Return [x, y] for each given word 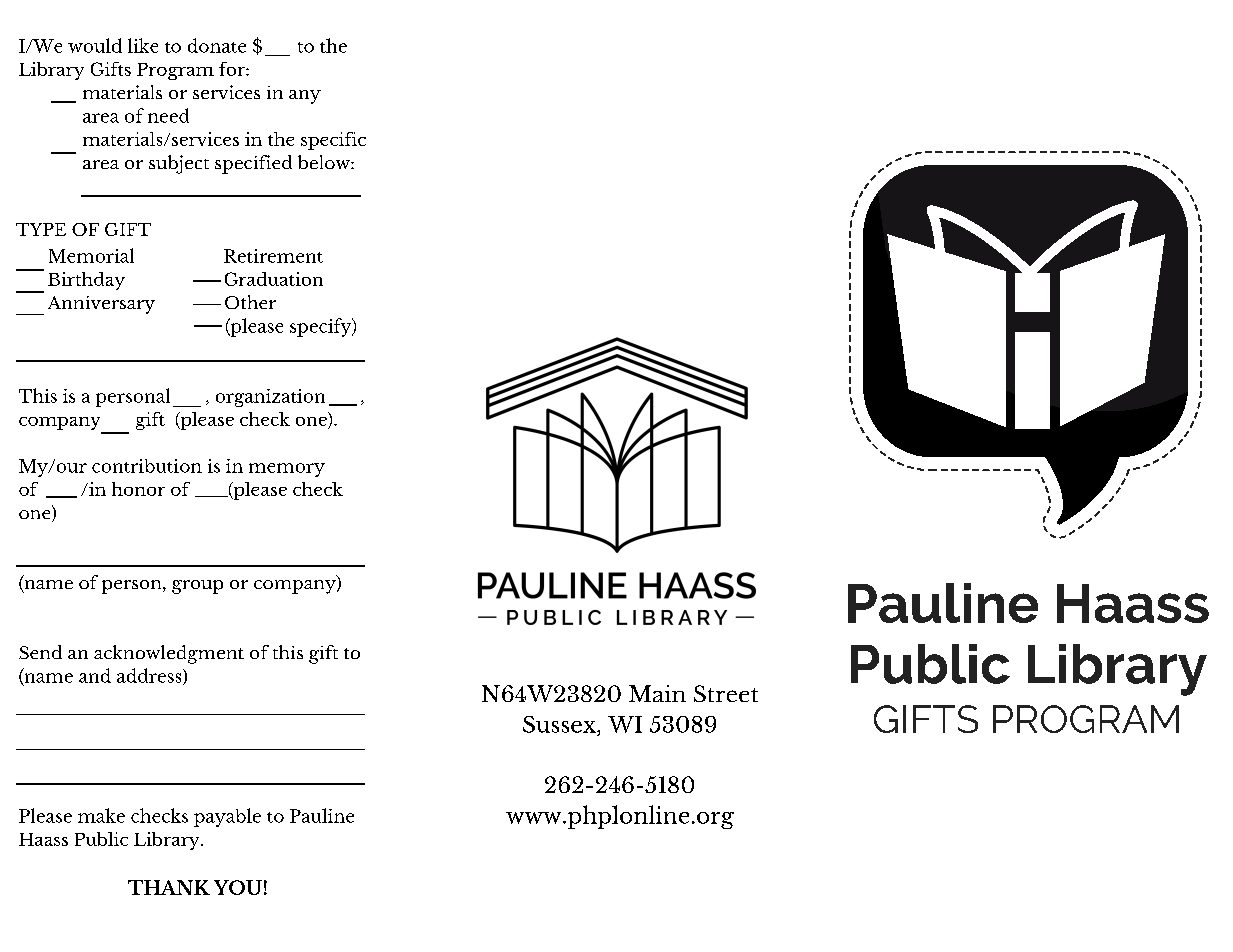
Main [657, 693]
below [325, 162]
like [143, 45]
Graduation [274, 279]
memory [287, 470]
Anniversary [101, 305]
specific [333, 141]
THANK [169, 887]
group [197, 587]
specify [322, 327]
